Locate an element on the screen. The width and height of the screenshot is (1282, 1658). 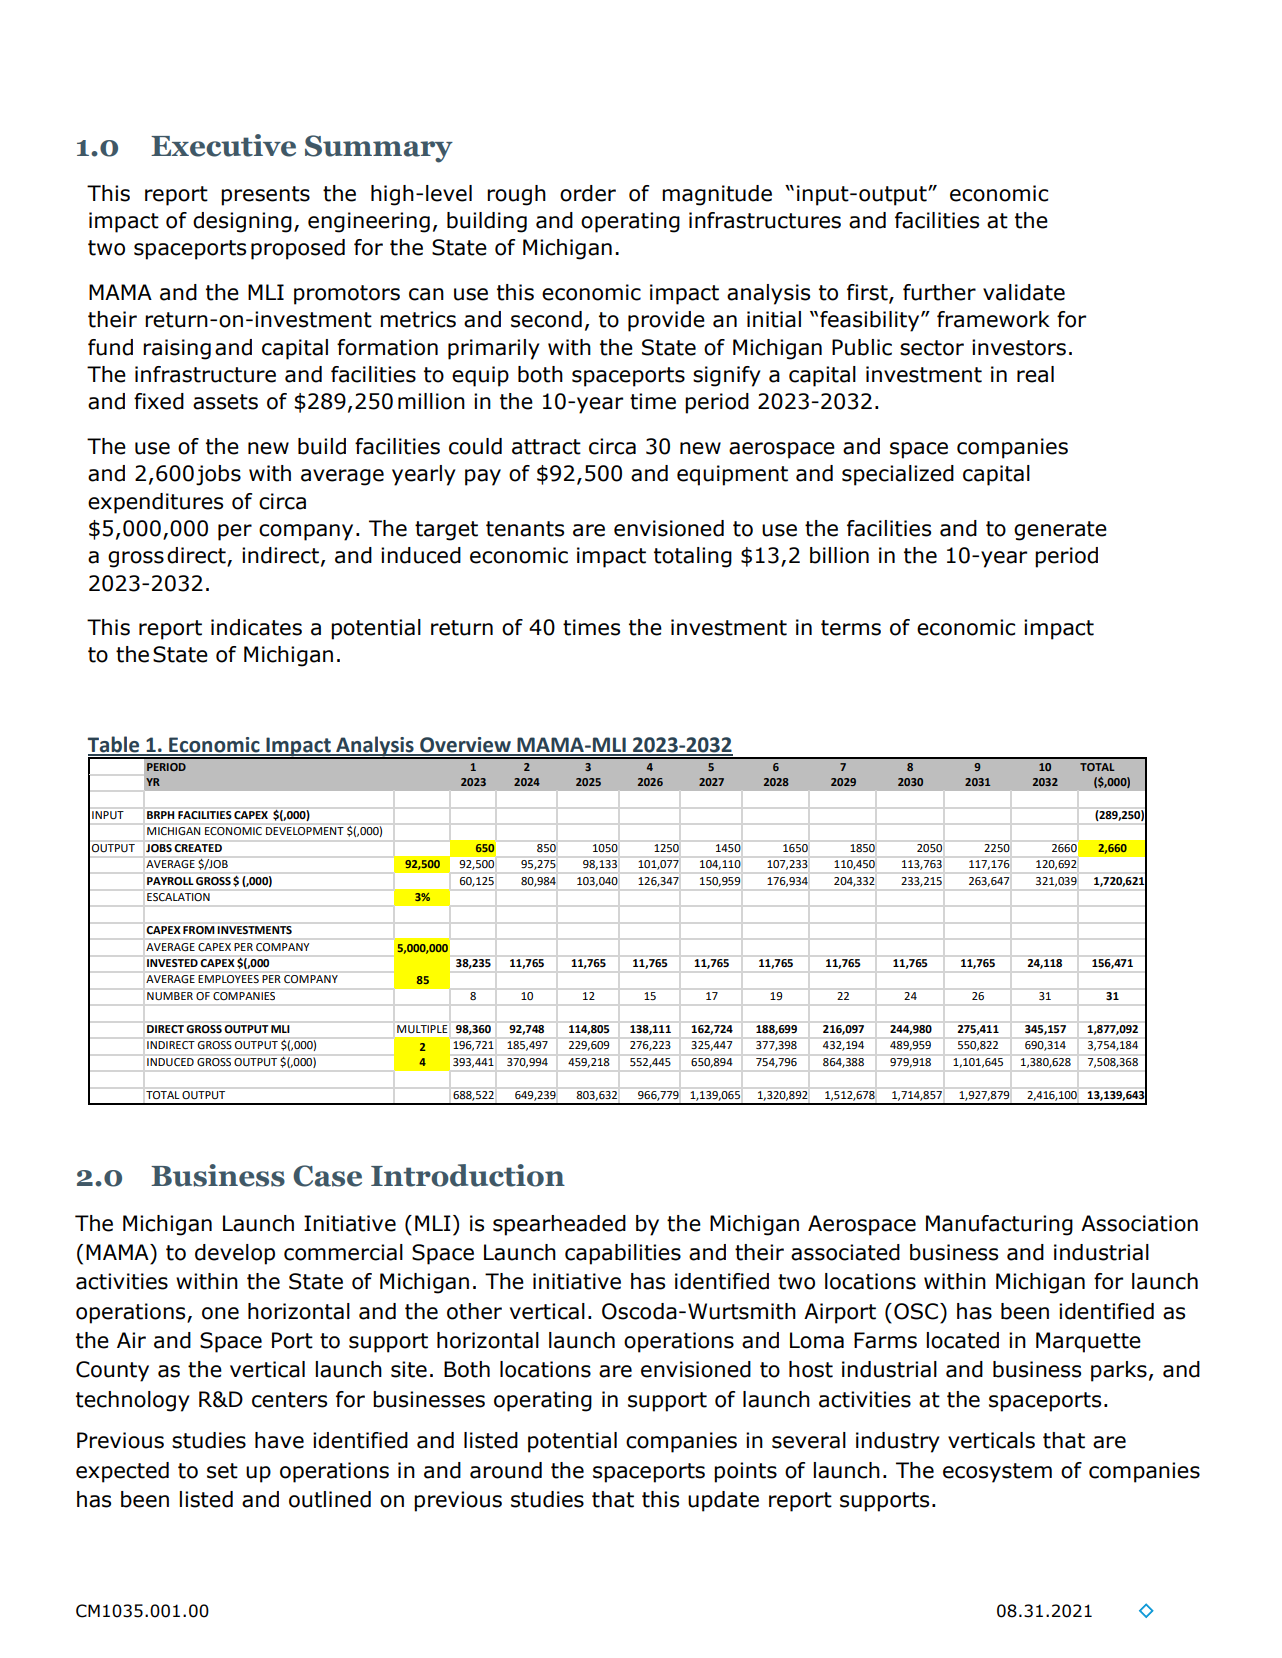
indicates is located at coordinates (256, 627).
